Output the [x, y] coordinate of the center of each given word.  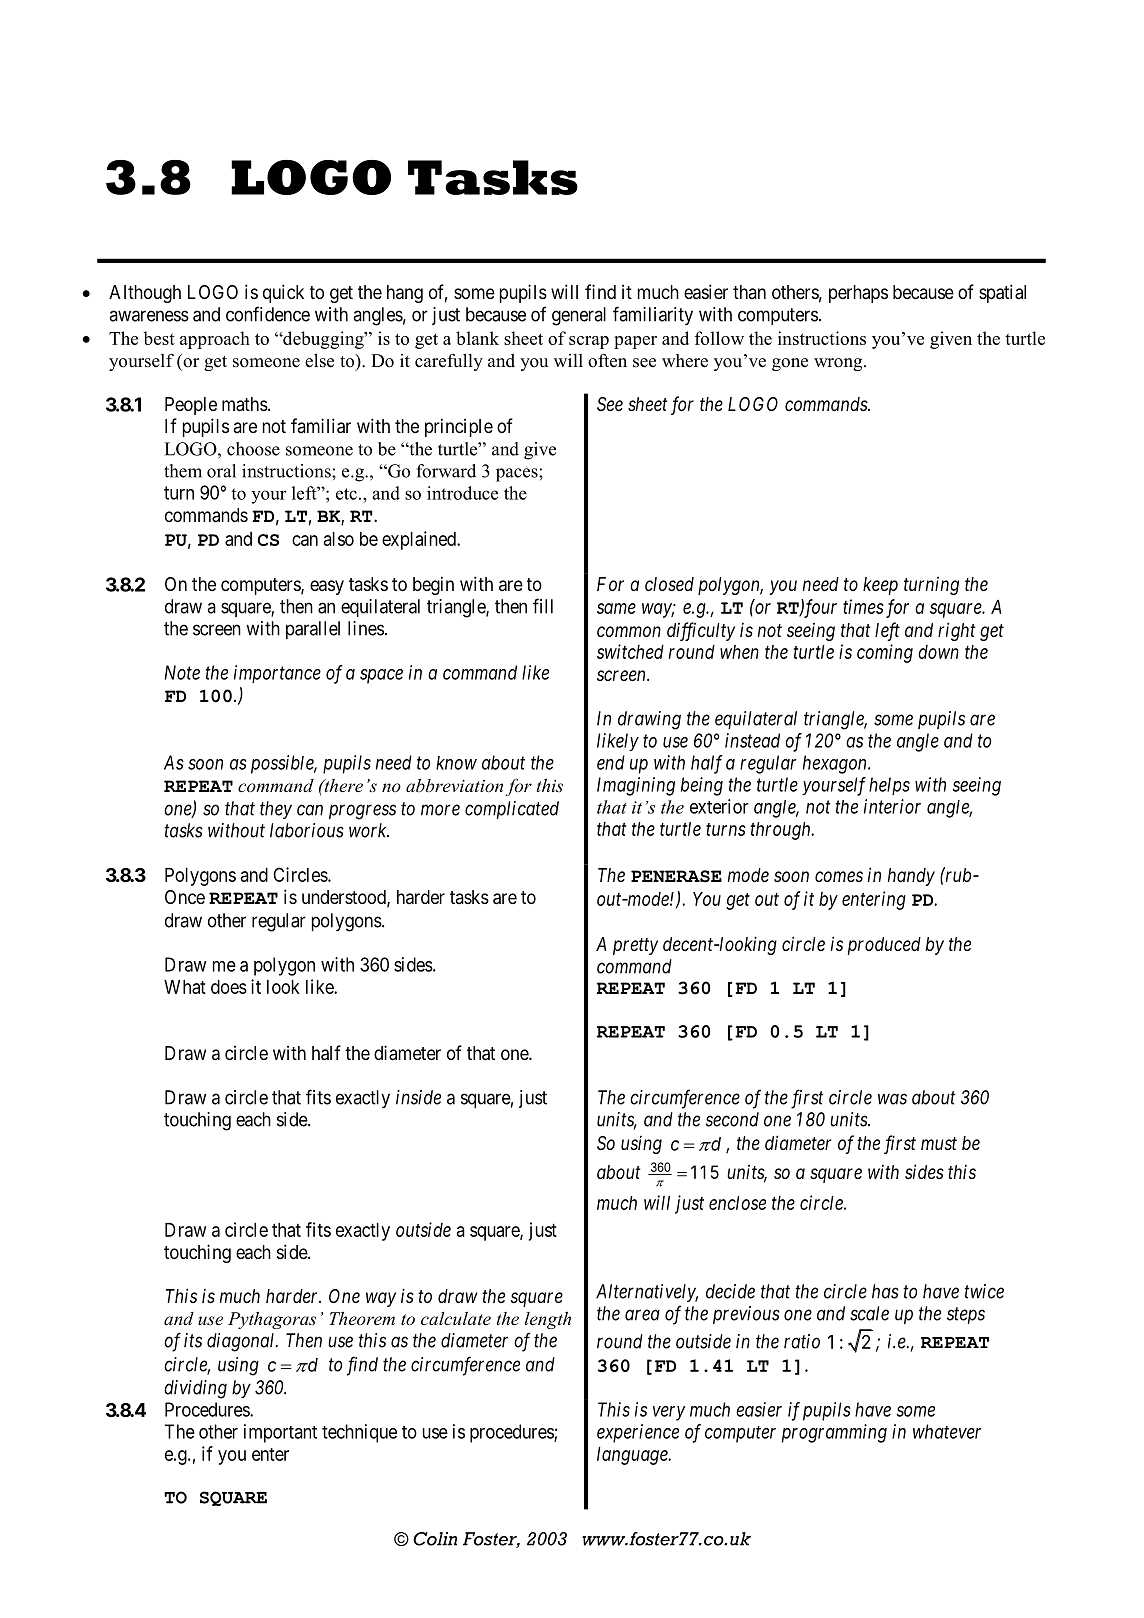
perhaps [858, 294]
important [280, 1433]
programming [834, 1433]
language [633, 1456]
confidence [268, 314]
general [579, 316]
